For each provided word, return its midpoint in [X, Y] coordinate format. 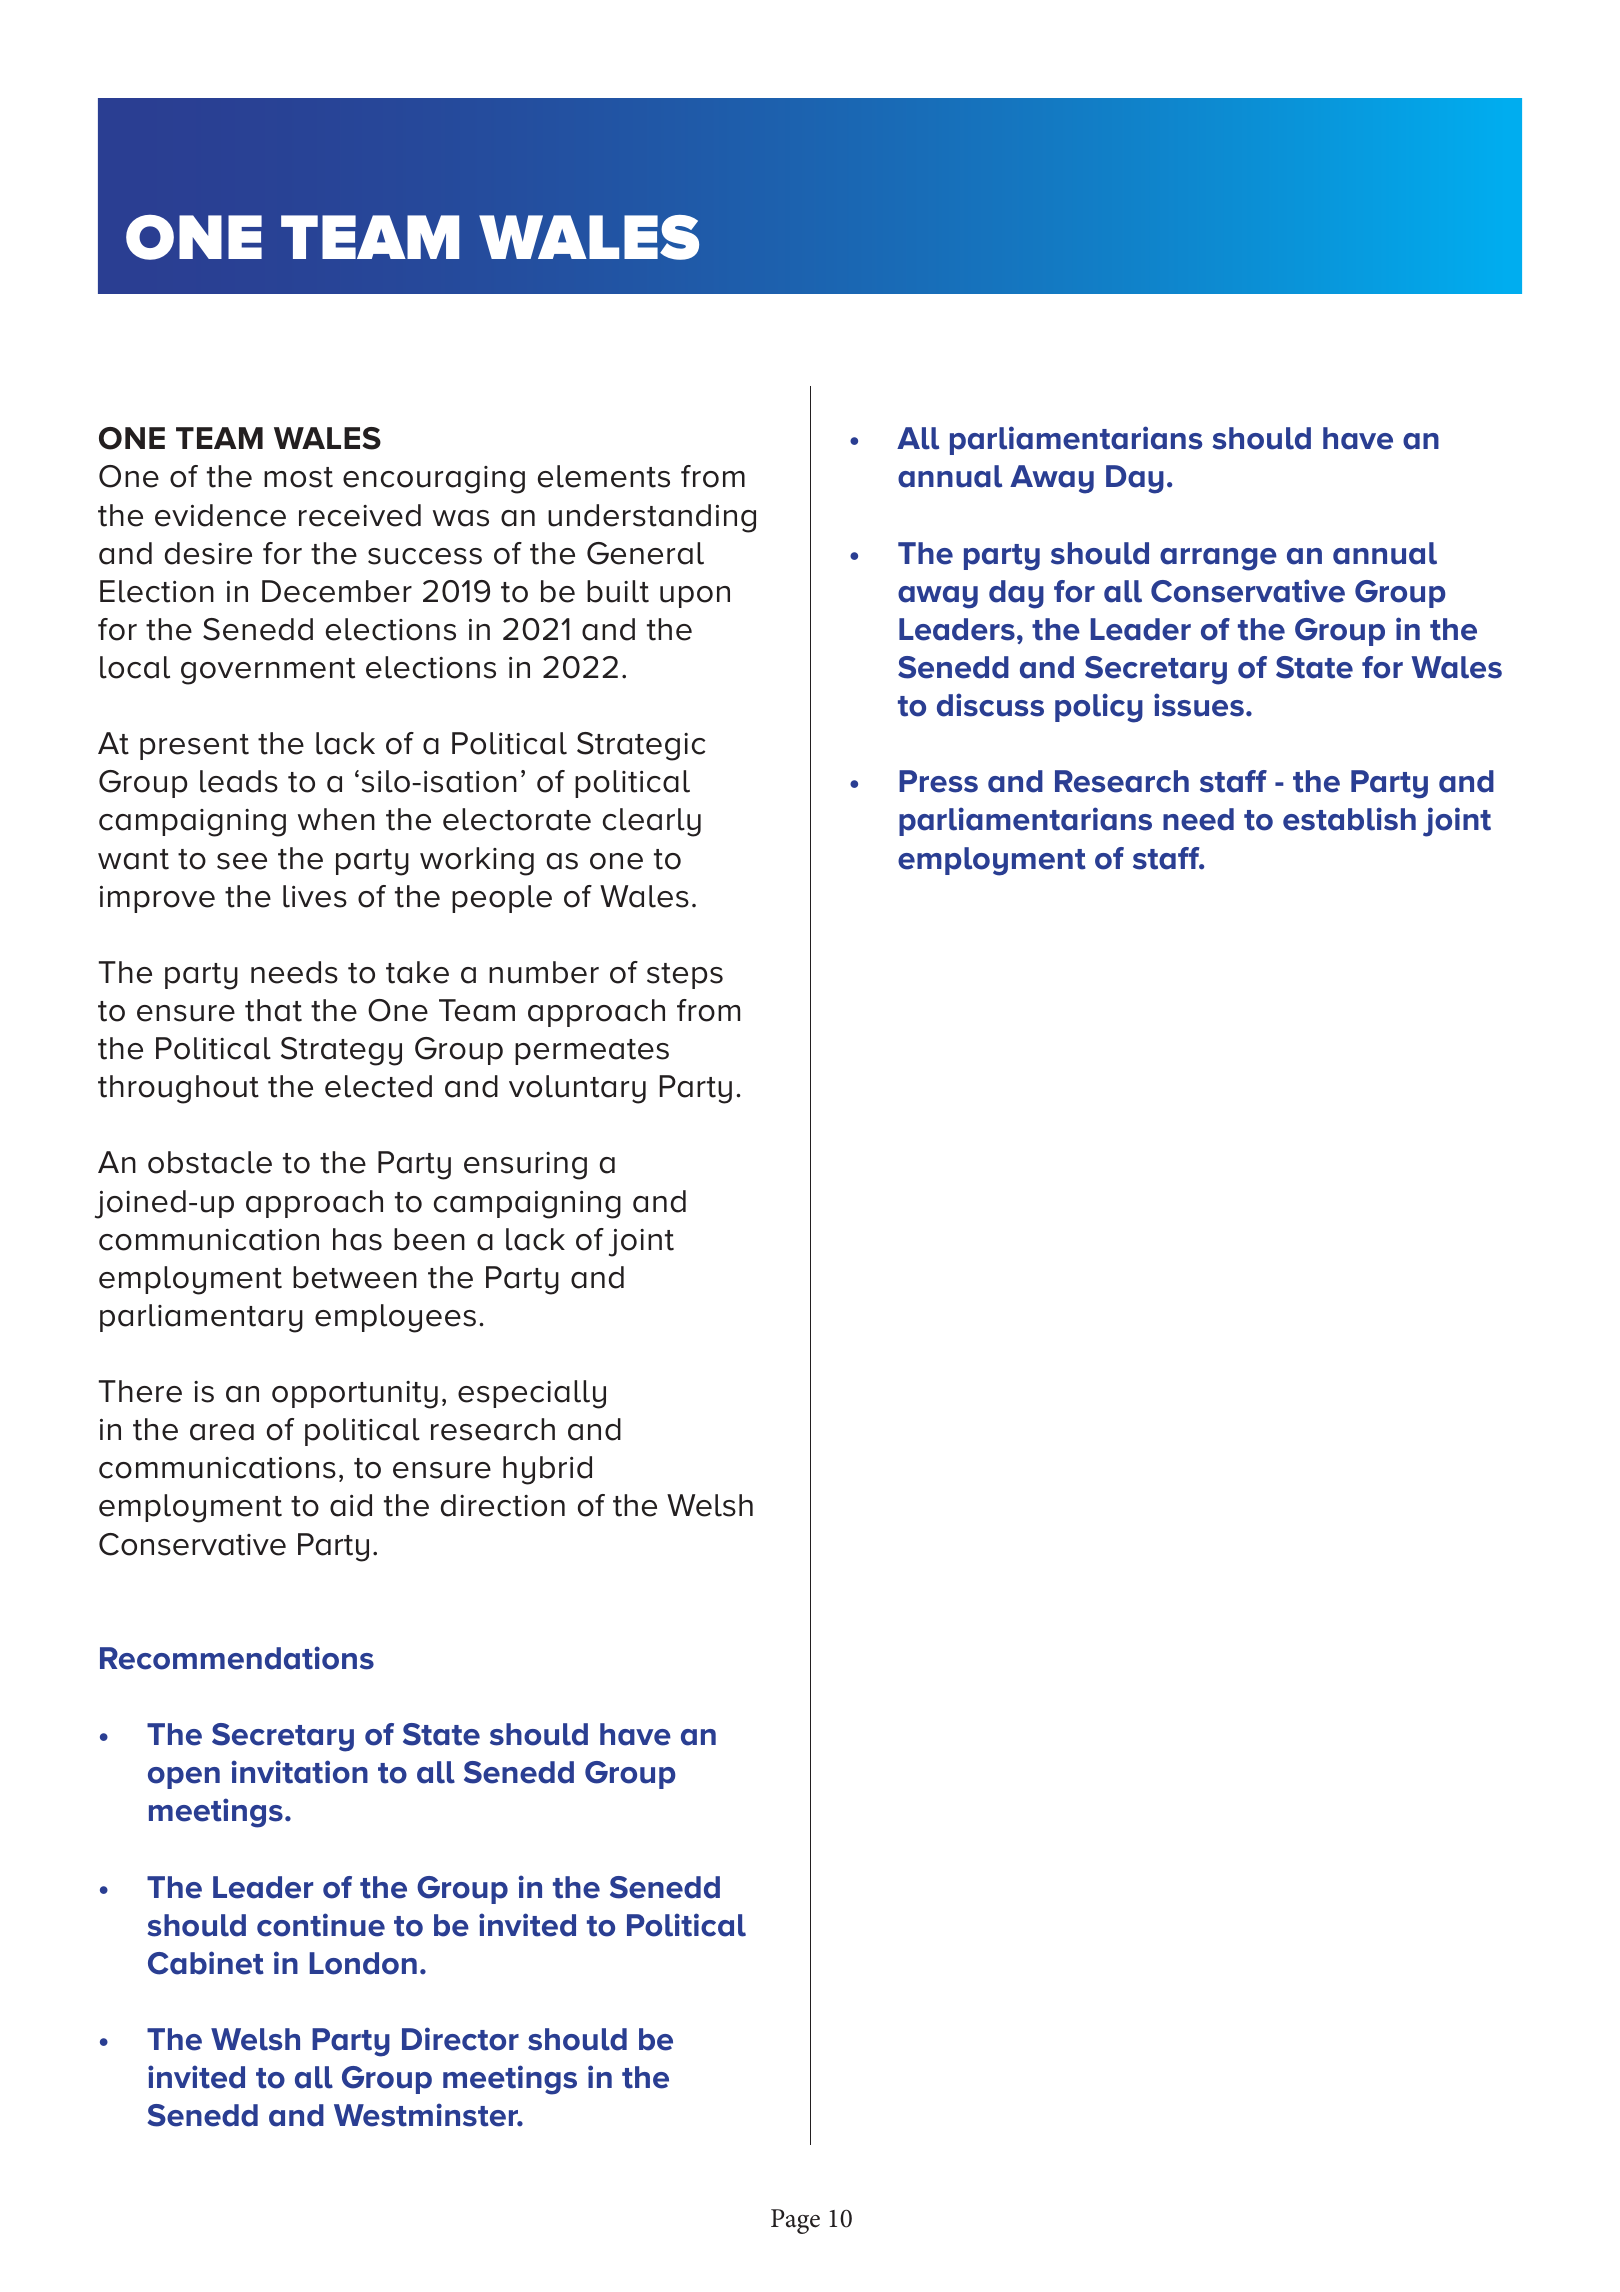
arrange [1218, 559]
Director [460, 2039]
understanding [652, 518]
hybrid [547, 1470]
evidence [220, 515]
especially [532, 1394]
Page [795, 2221]
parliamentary [201, 1318]
